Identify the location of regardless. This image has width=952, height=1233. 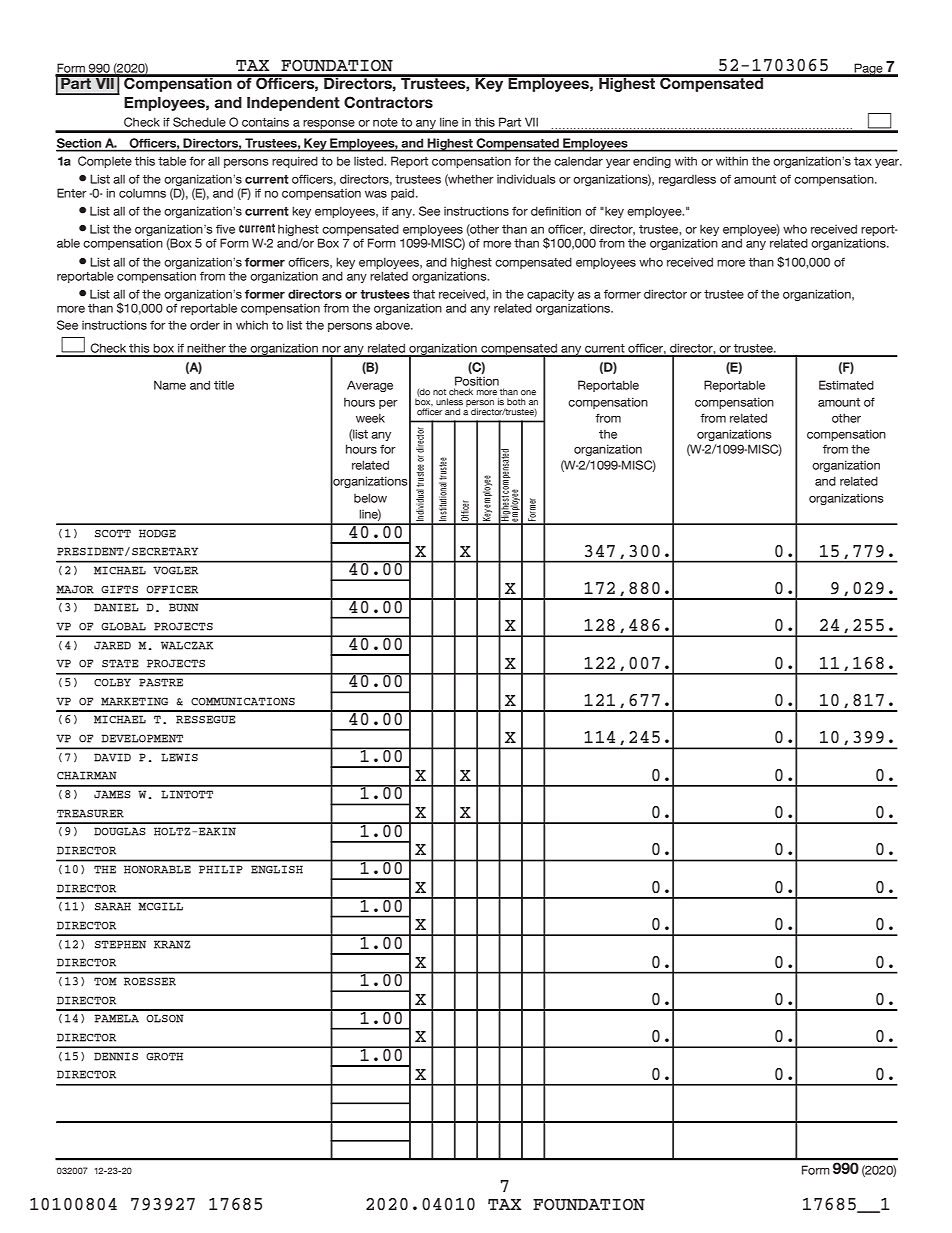
(687, 180).
